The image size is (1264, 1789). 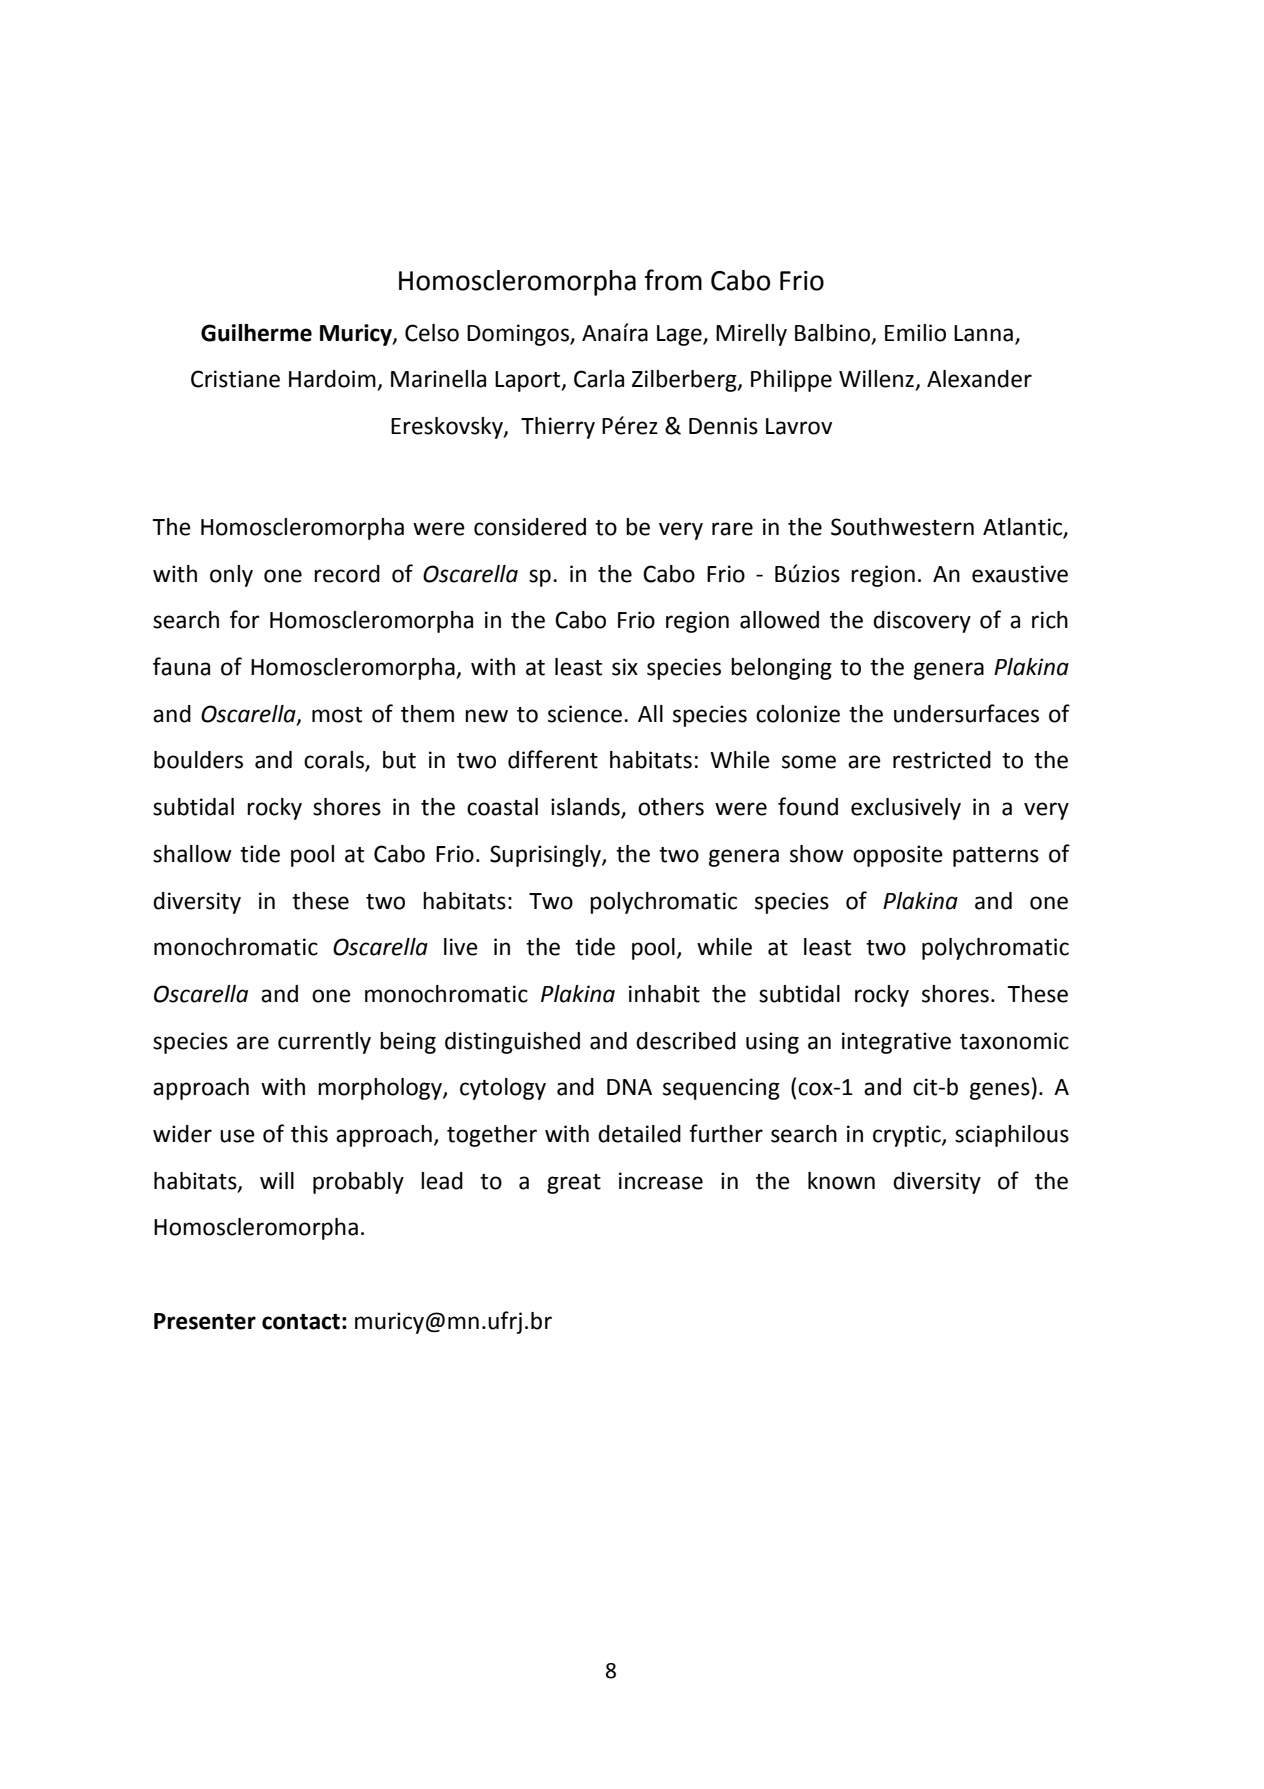 I want to click on great, so click(x=574, y=1184).
